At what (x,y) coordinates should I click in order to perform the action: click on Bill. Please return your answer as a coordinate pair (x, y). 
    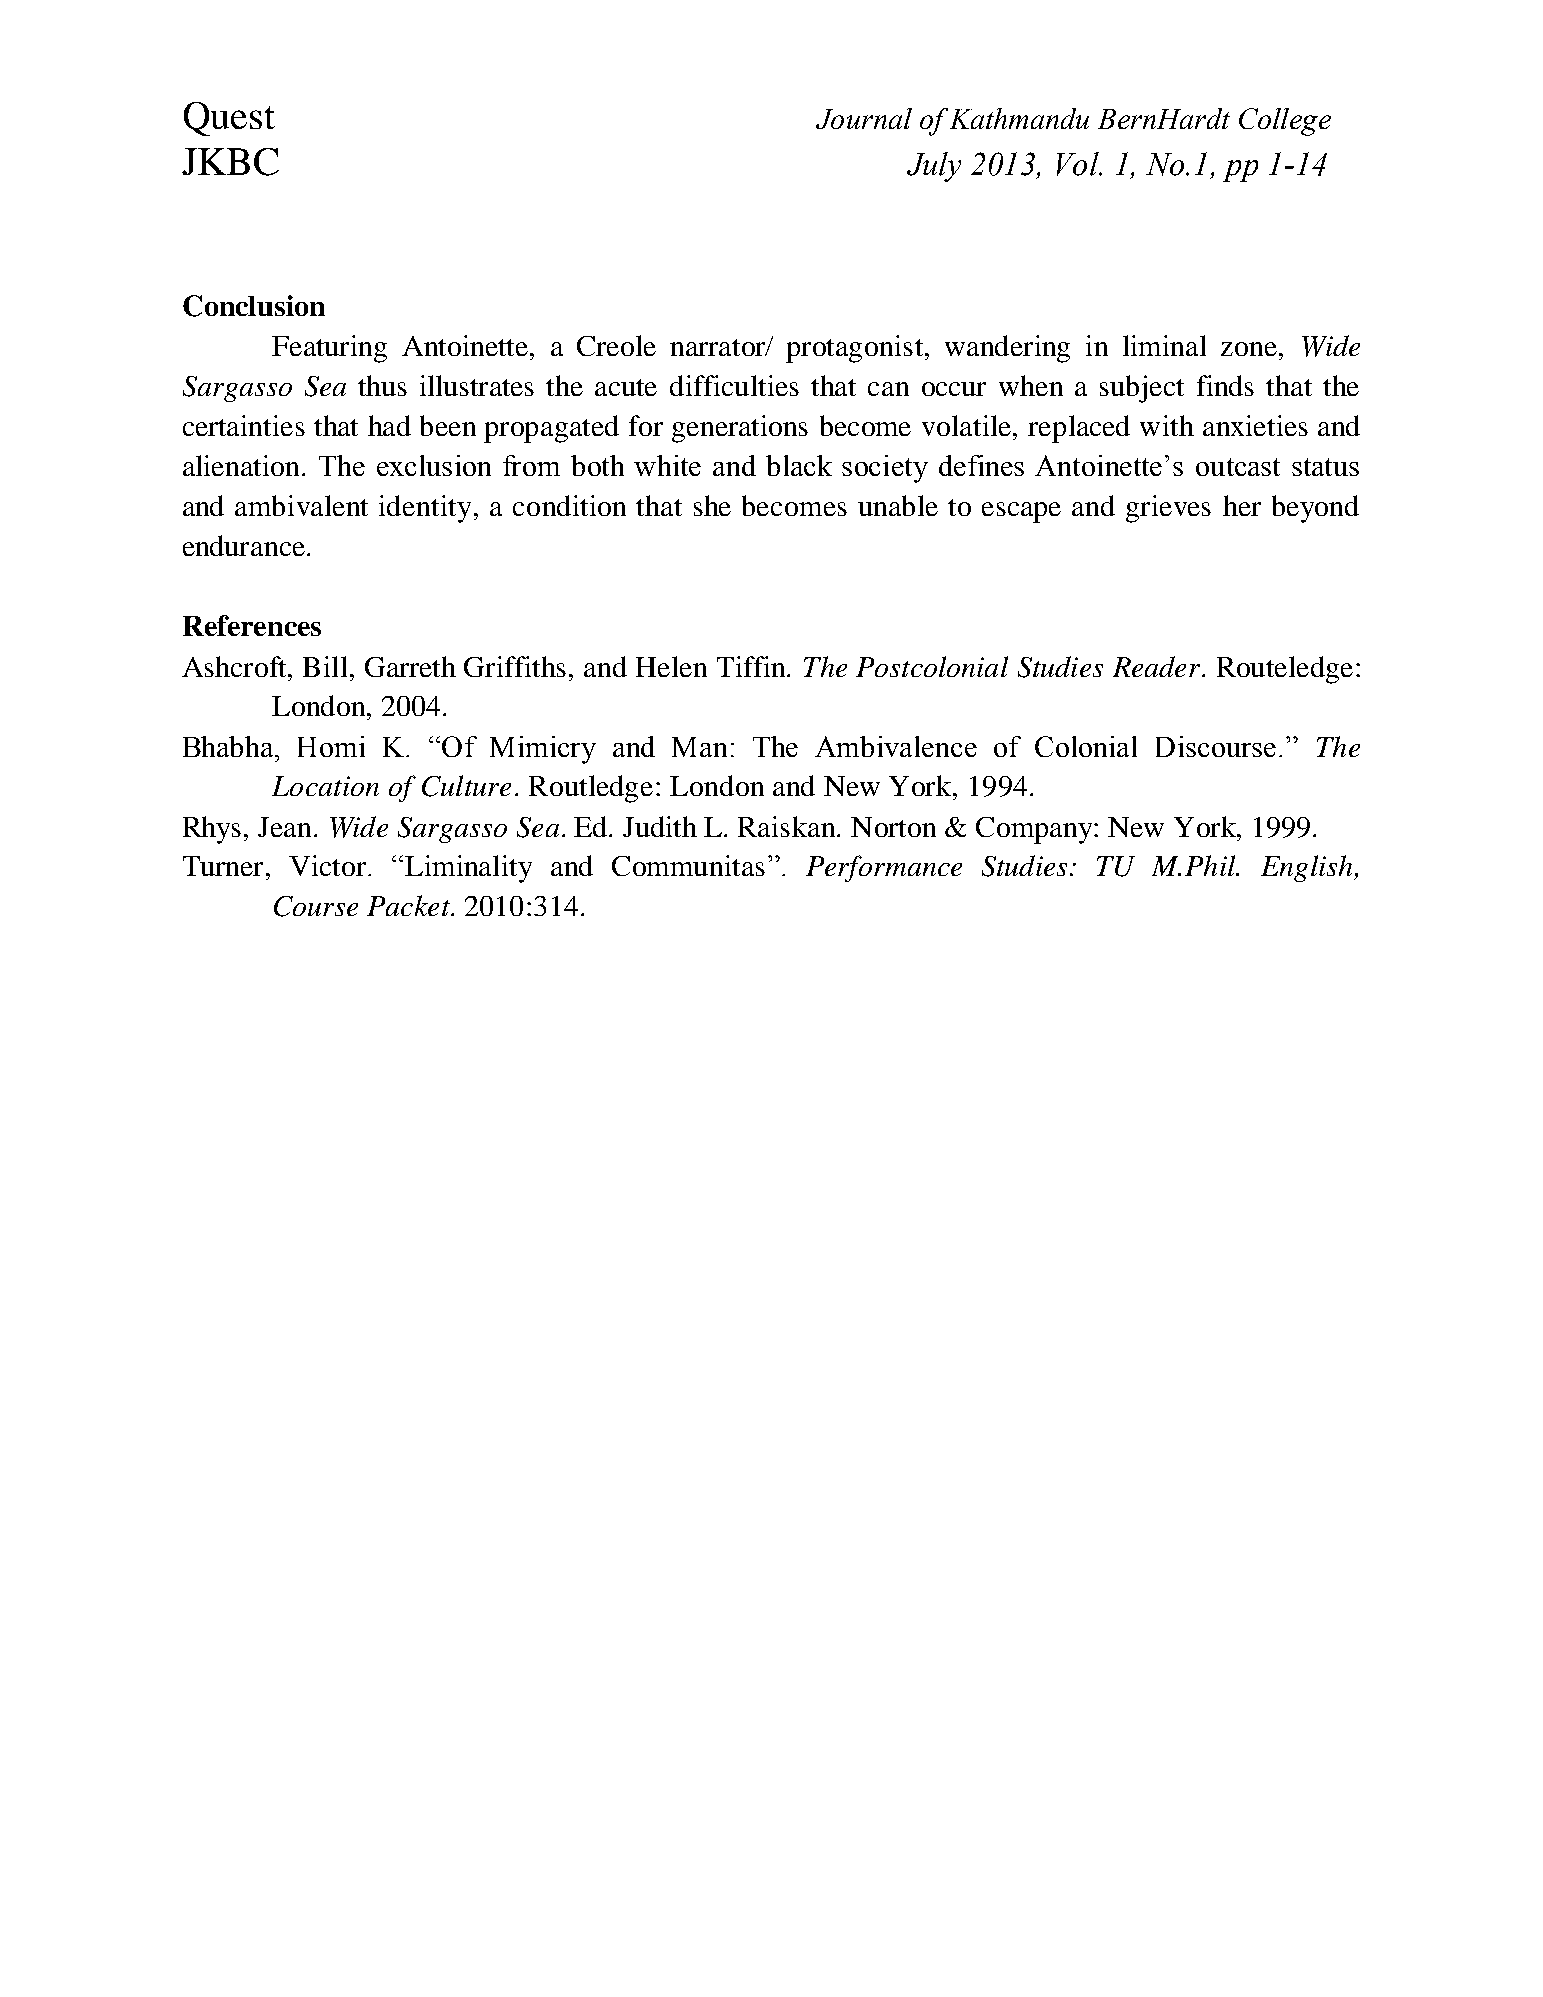
    Looking at the image, I should click on (325, 666).
